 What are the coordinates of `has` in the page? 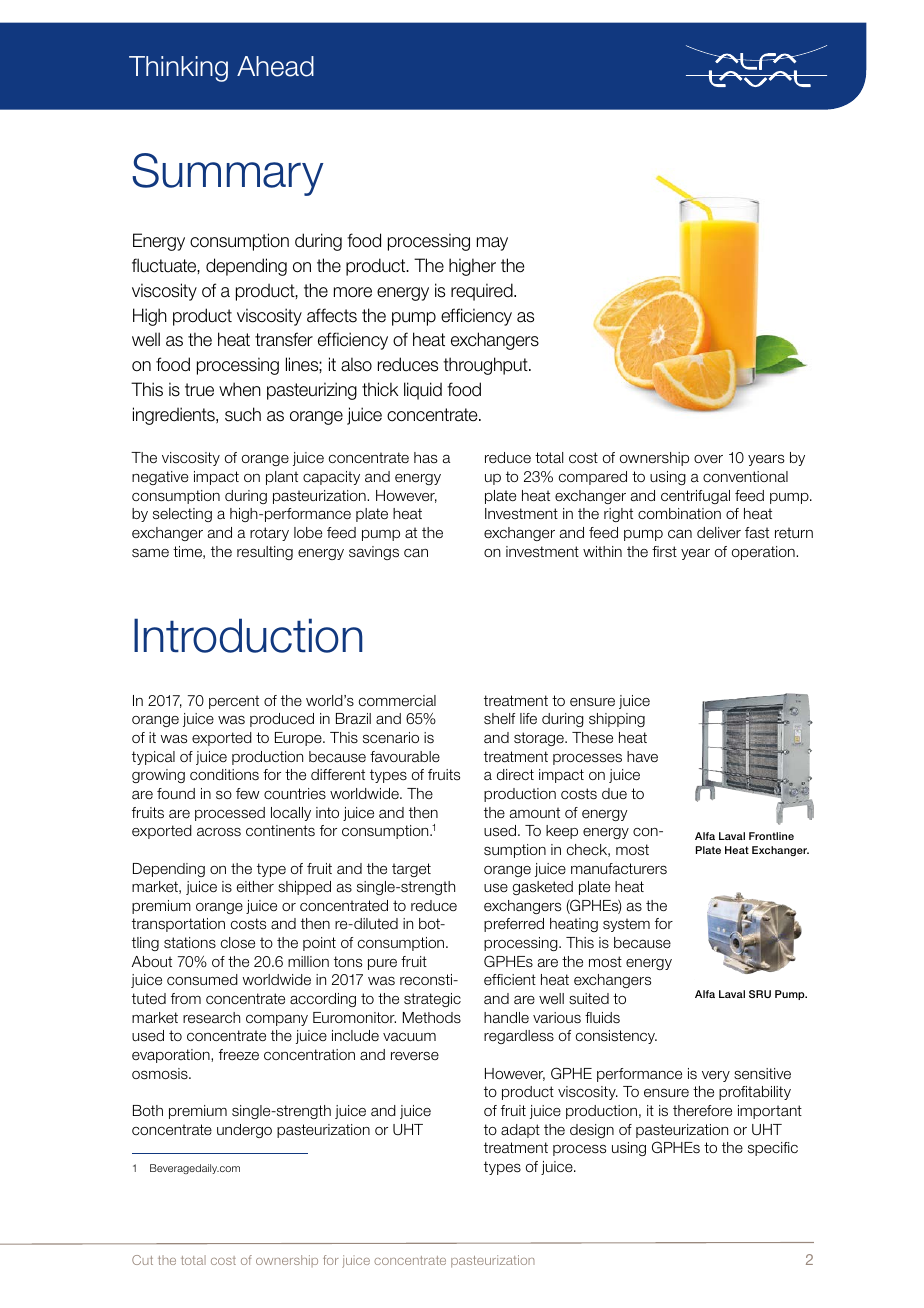 It's located at (426, 458).
